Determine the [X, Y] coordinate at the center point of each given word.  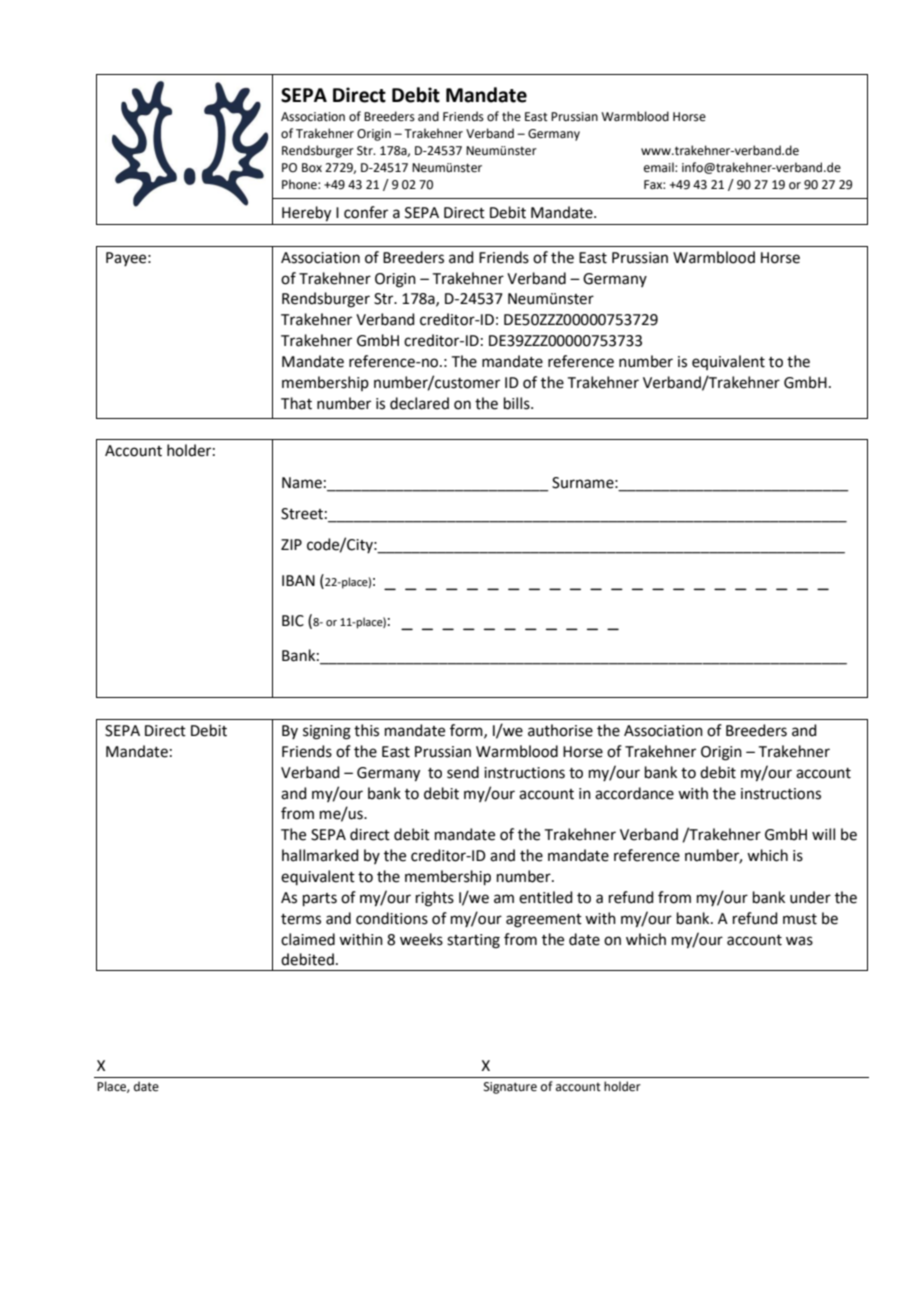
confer [366, 212]
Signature [510, 1088]
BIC [293, 621]
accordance [634, 793]
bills [518, 403]
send [463, 772]
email [660, 167]
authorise [560, 730]
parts [320, 899]
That [296, 403]
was [799, 941]
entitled [546, 897]
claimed [308, 939]
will [823, 834]
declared [419, 403]
